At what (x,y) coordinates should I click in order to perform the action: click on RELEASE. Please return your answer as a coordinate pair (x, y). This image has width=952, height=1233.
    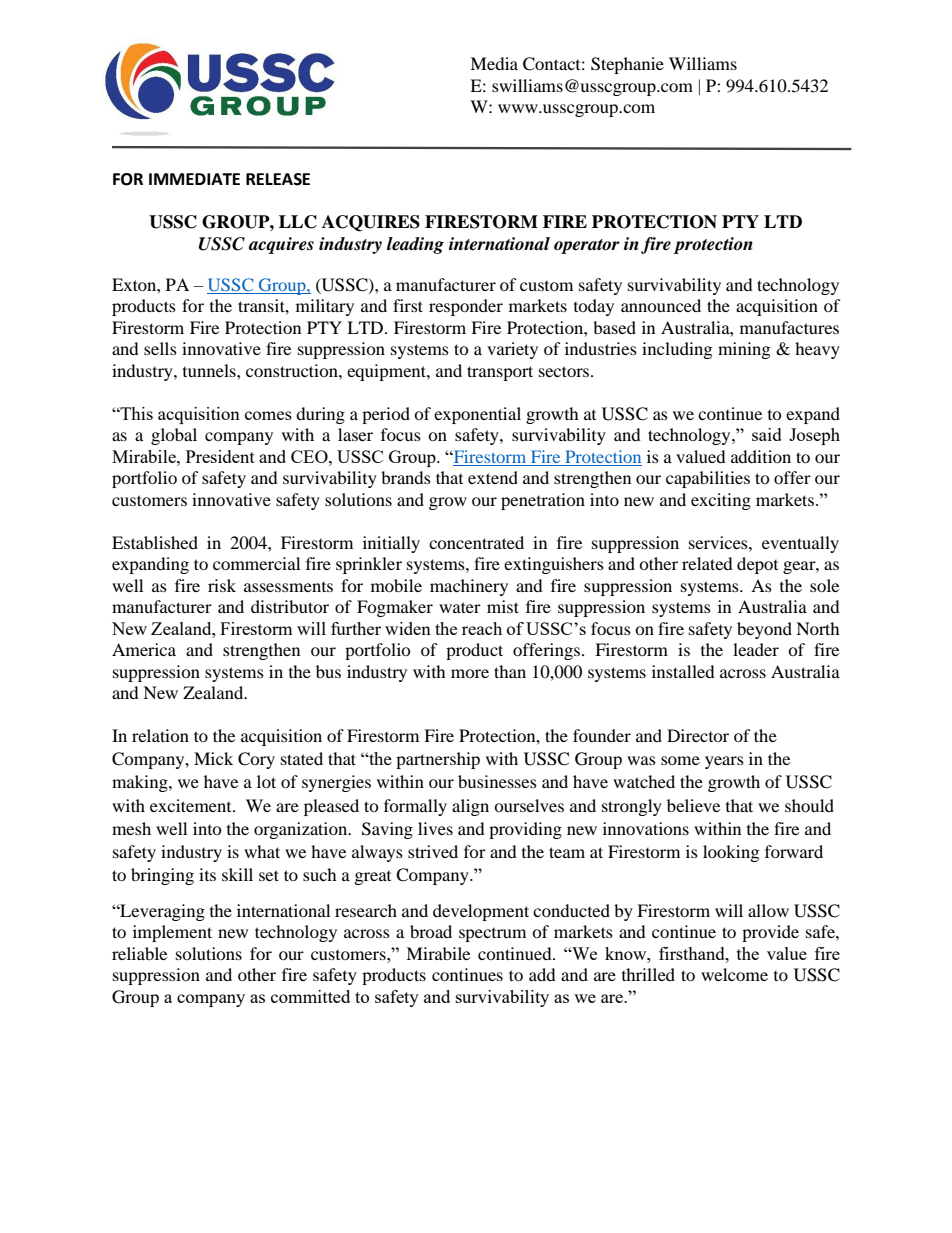
    Looking at the image, I should click on (278, 179).
